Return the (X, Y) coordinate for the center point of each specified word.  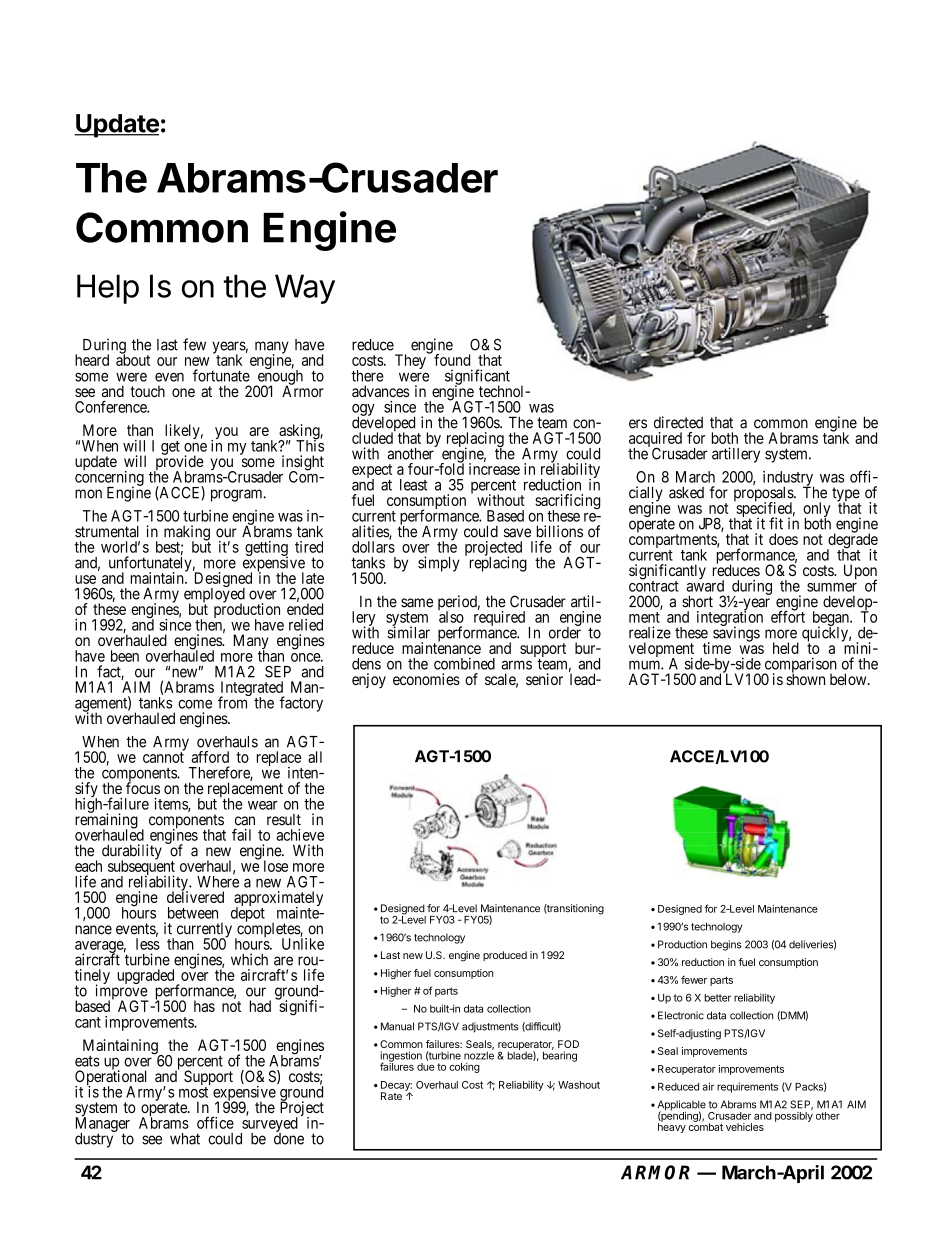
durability (132, 853)
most (193, 1092)
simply (439, 564)
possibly (794, 1117)
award (705, 585)
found (452, 360)
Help (108, 289)
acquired (655, 441)
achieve (300, 835)
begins (726, 945)
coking (464, 1068)
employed (214, 595)
